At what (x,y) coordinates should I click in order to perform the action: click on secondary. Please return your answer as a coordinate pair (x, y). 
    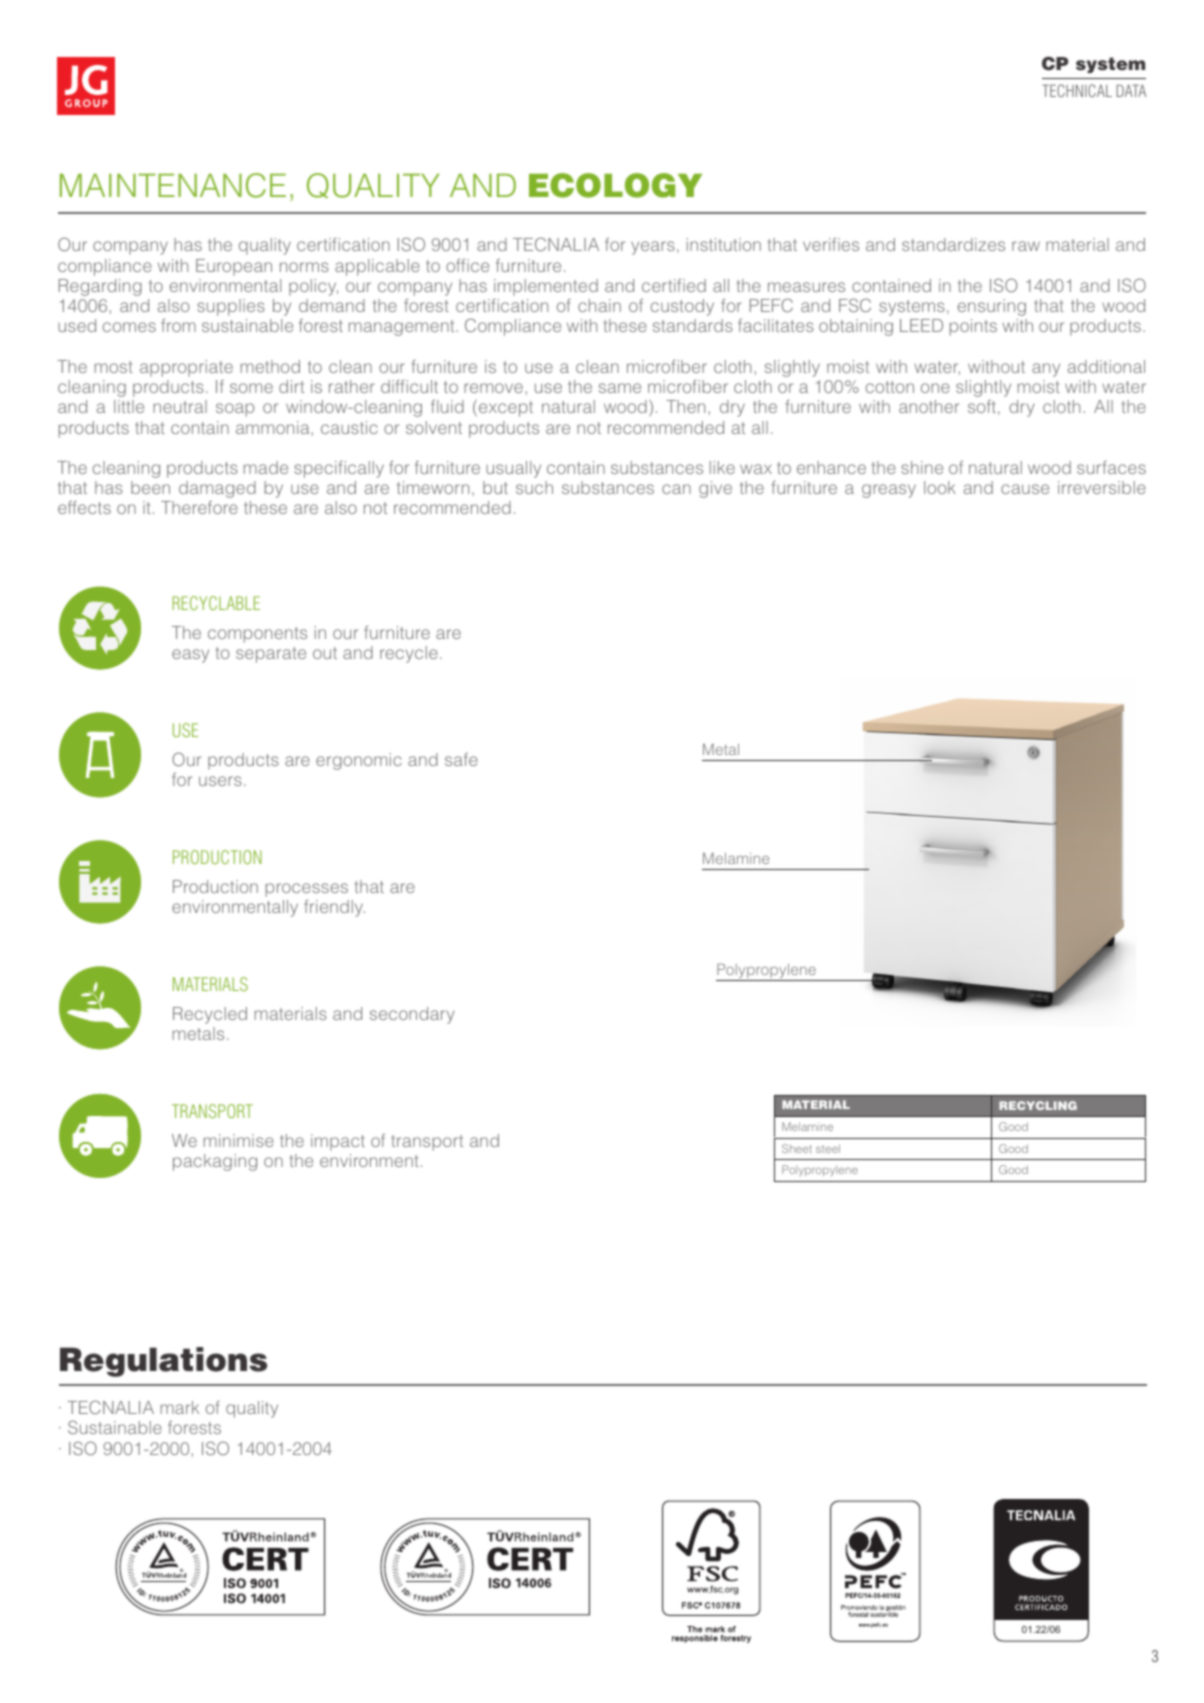
    Looking at the image, I should click on (412, 1015).
